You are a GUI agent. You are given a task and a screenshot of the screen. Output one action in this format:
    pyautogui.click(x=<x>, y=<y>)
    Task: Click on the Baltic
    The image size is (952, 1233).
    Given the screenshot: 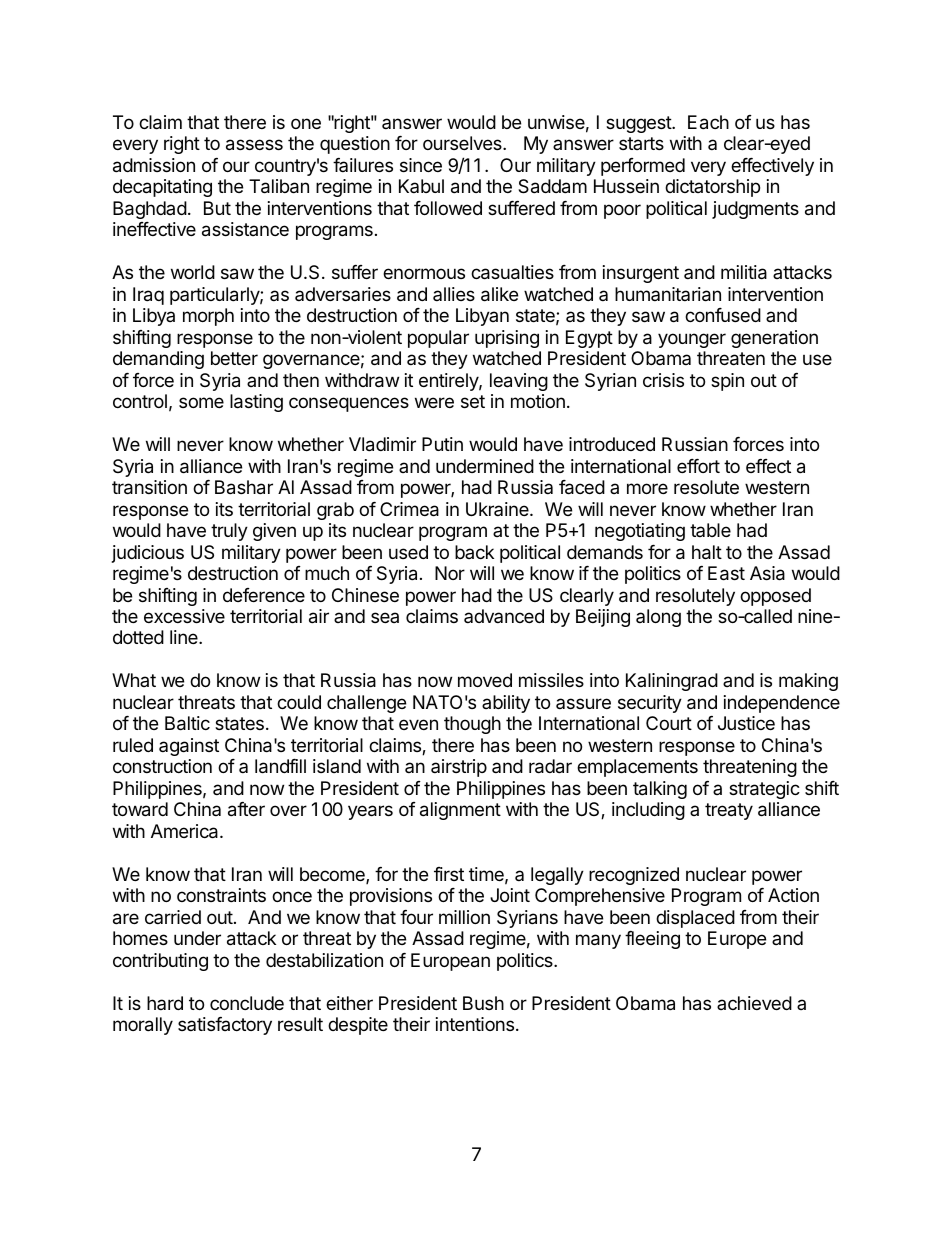 What is the action you would take?
    pyautogui.click(x=187, y=723)
